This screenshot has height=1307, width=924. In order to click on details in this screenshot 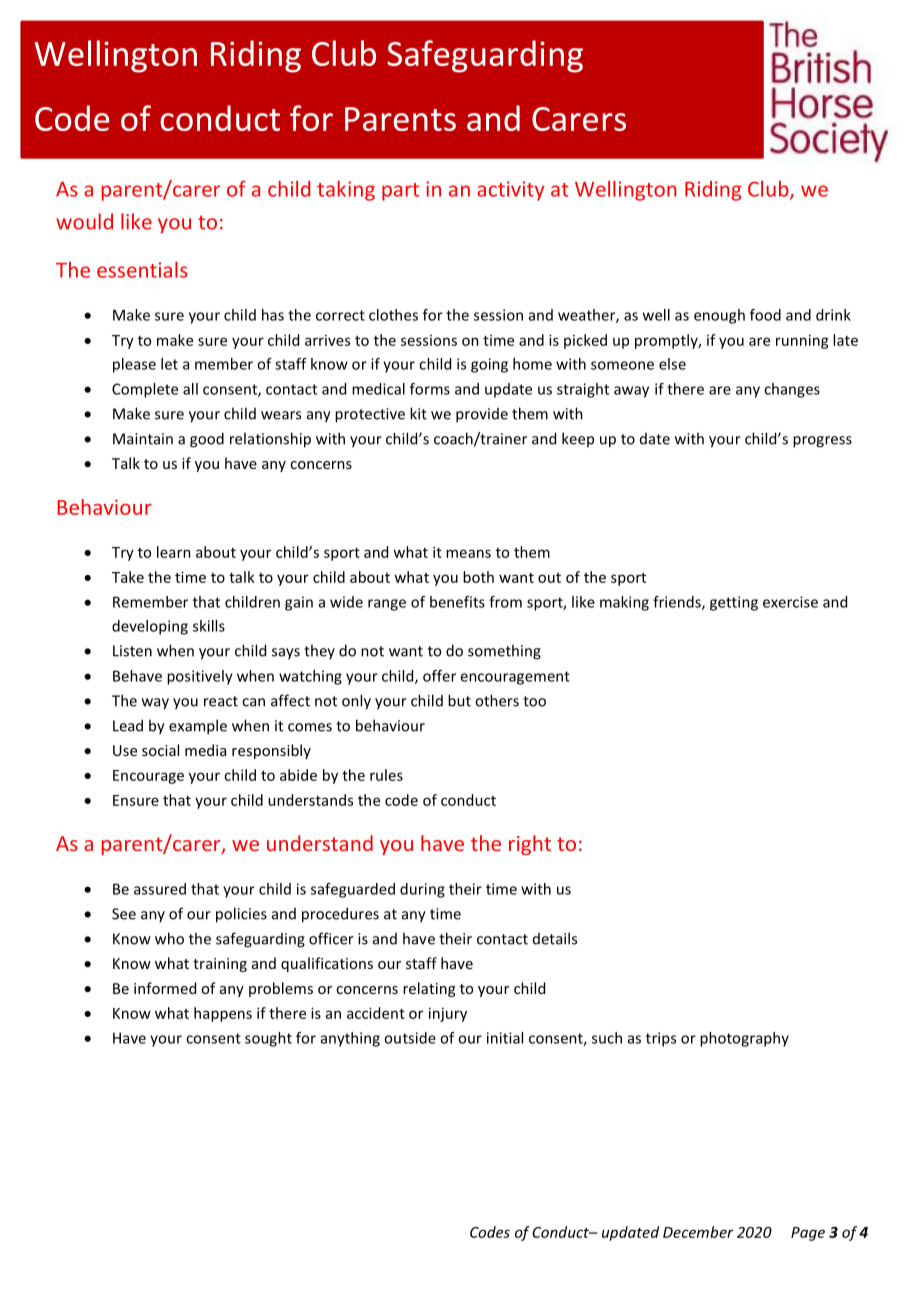, I will do `click(555, 938)`.
